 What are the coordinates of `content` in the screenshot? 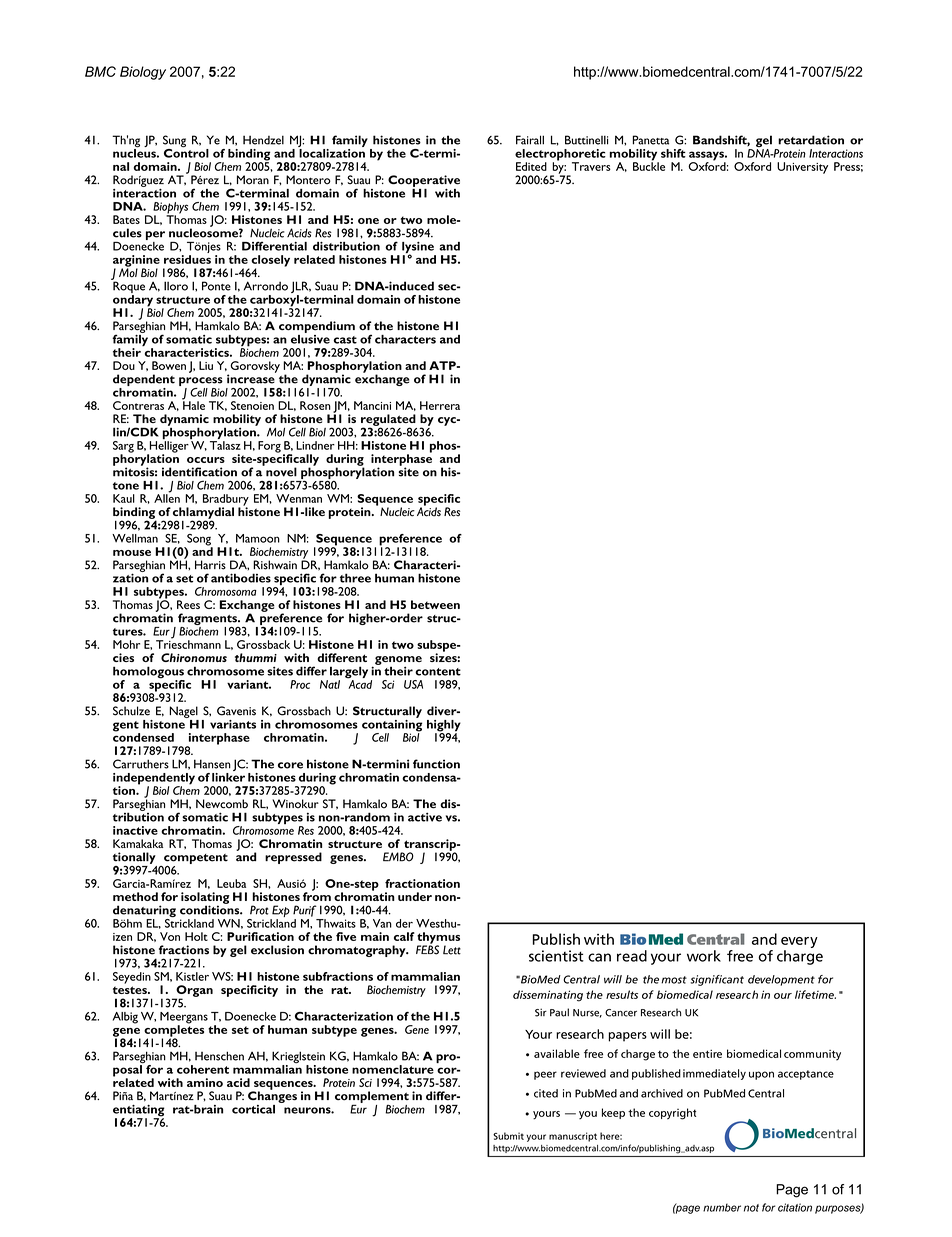 It's located at (438, 672).
